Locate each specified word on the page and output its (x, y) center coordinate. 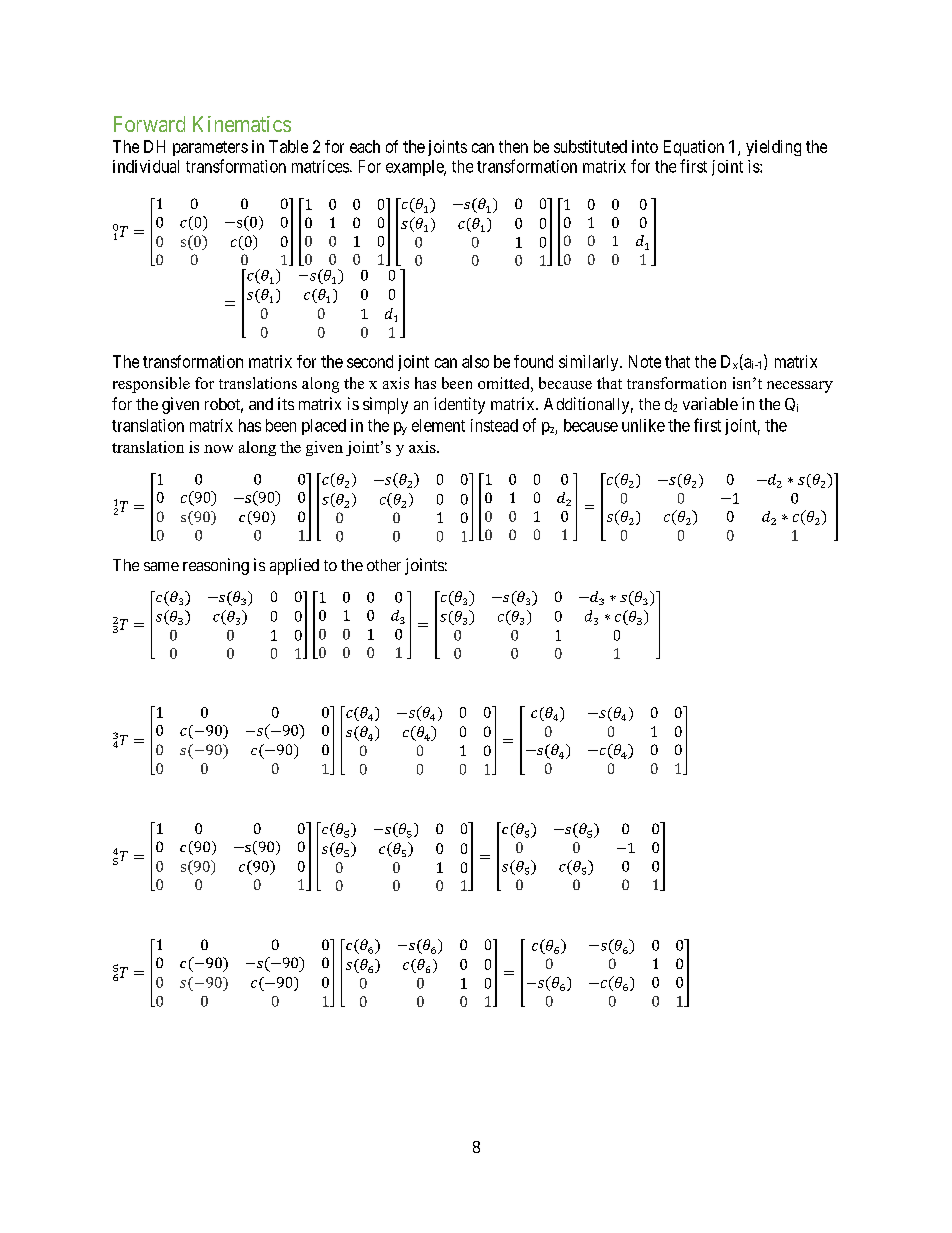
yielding (773, 148)
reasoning (216, 566)
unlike (643, 425)
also (475, 361)
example (415, 168)
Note (645, 361)
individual (146, 166)
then (513, 146)
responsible (151, 385)
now (218, 449)
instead (494, 425)
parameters (210, 148)
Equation (694, 148)
